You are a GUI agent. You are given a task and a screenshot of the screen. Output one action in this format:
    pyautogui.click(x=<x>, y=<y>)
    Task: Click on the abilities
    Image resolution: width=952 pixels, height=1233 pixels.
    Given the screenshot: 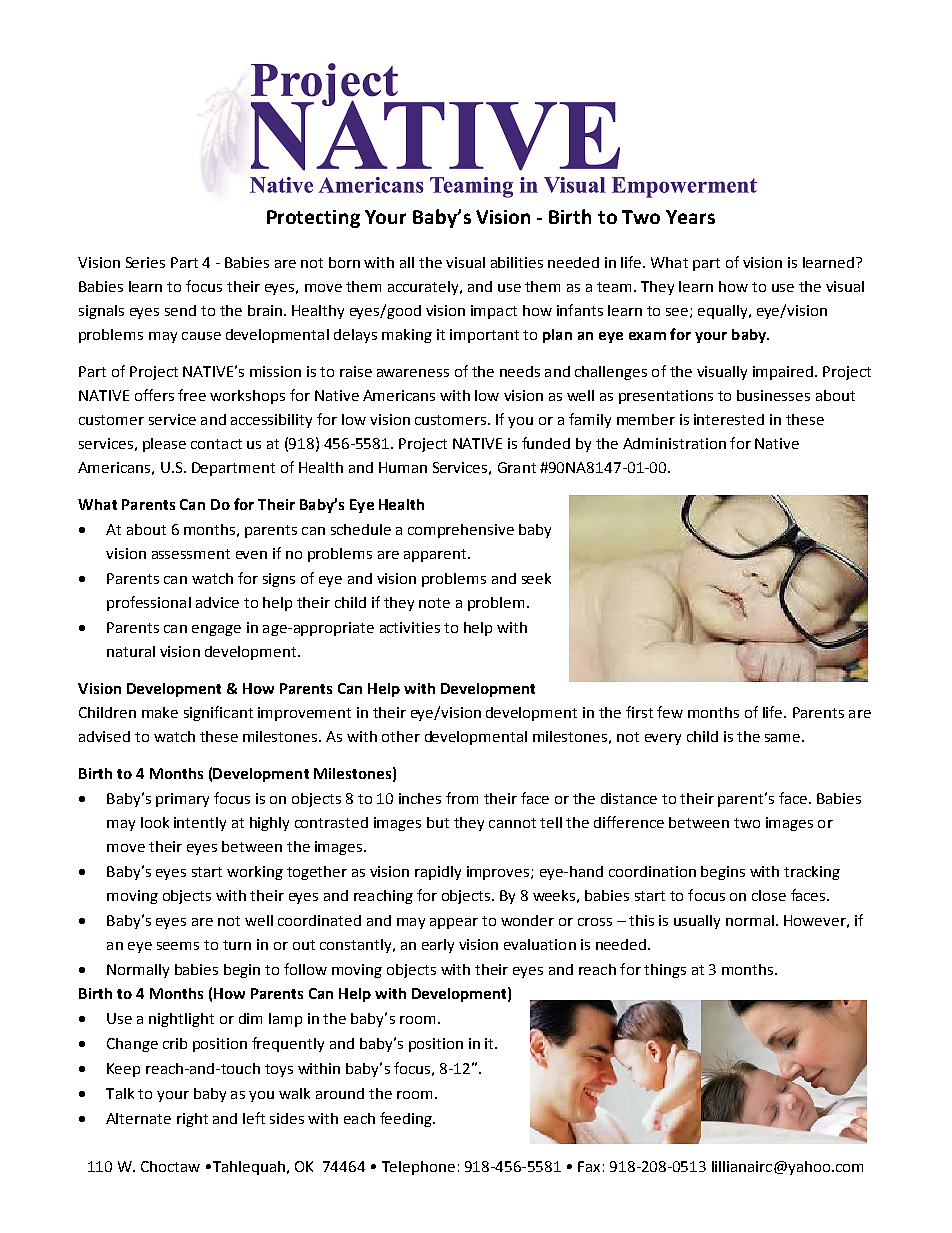 What is the action you would take?
    pyautogui.click(x=517, y=262)
